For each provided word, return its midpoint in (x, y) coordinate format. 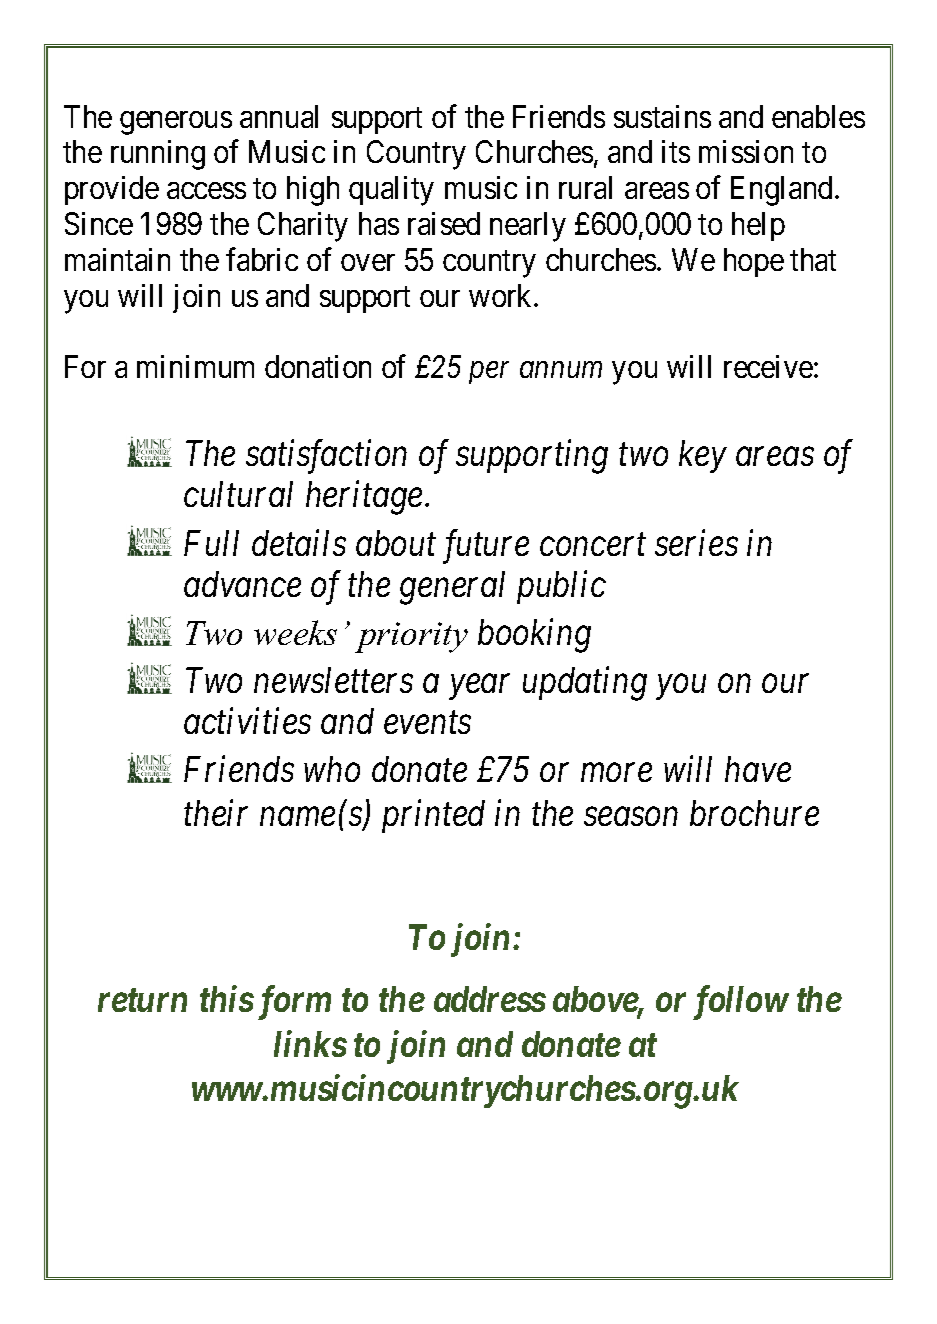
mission (746, 151)
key (703, 456)
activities (247, 721)
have (758, 769)
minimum (195, 366)
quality (391, 191)
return (142, 1000)
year (479, 687)
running (158, 155)
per (488, 373)
